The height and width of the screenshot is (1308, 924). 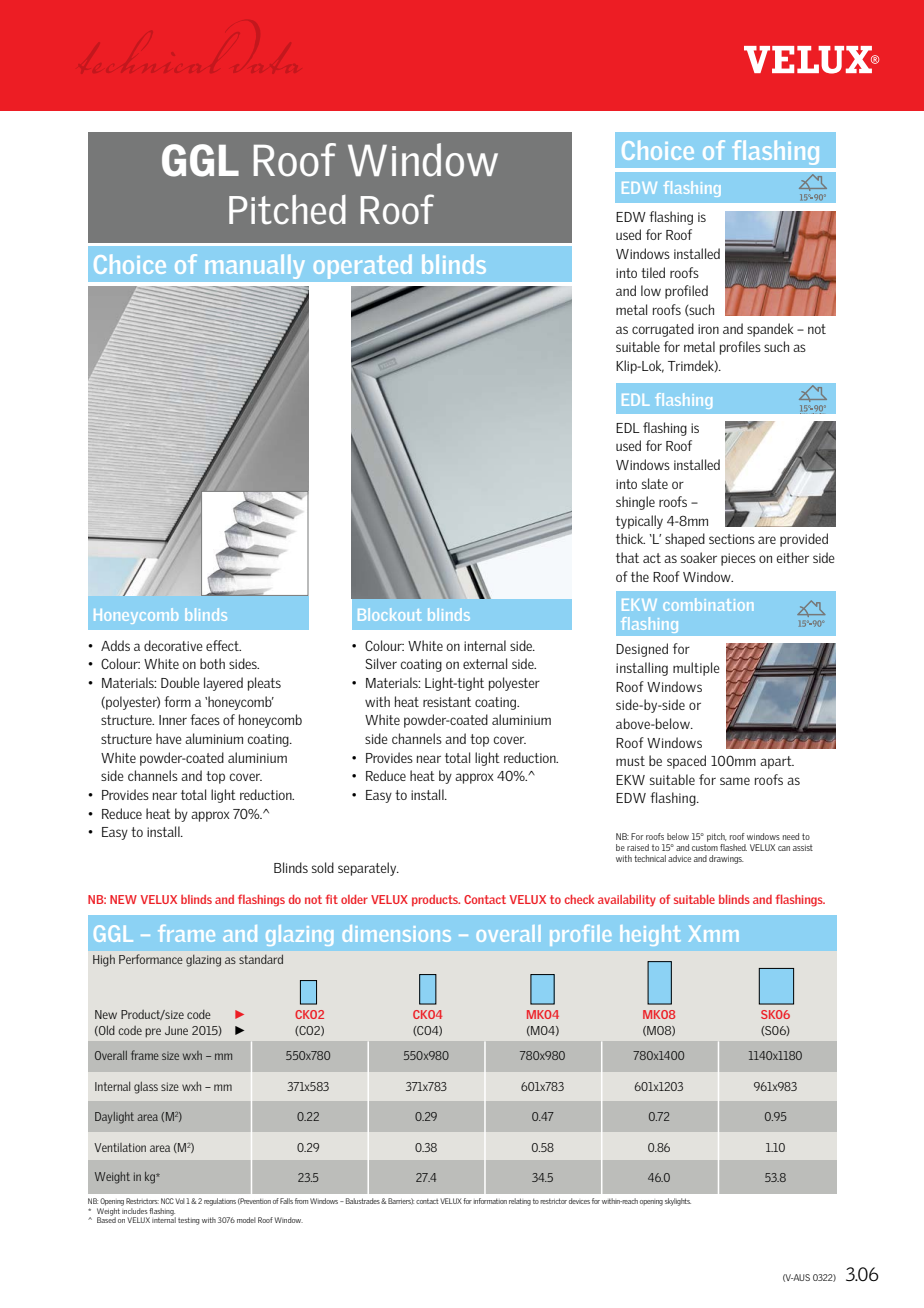 I want to click on resistant, so click(x=447, y=702).
